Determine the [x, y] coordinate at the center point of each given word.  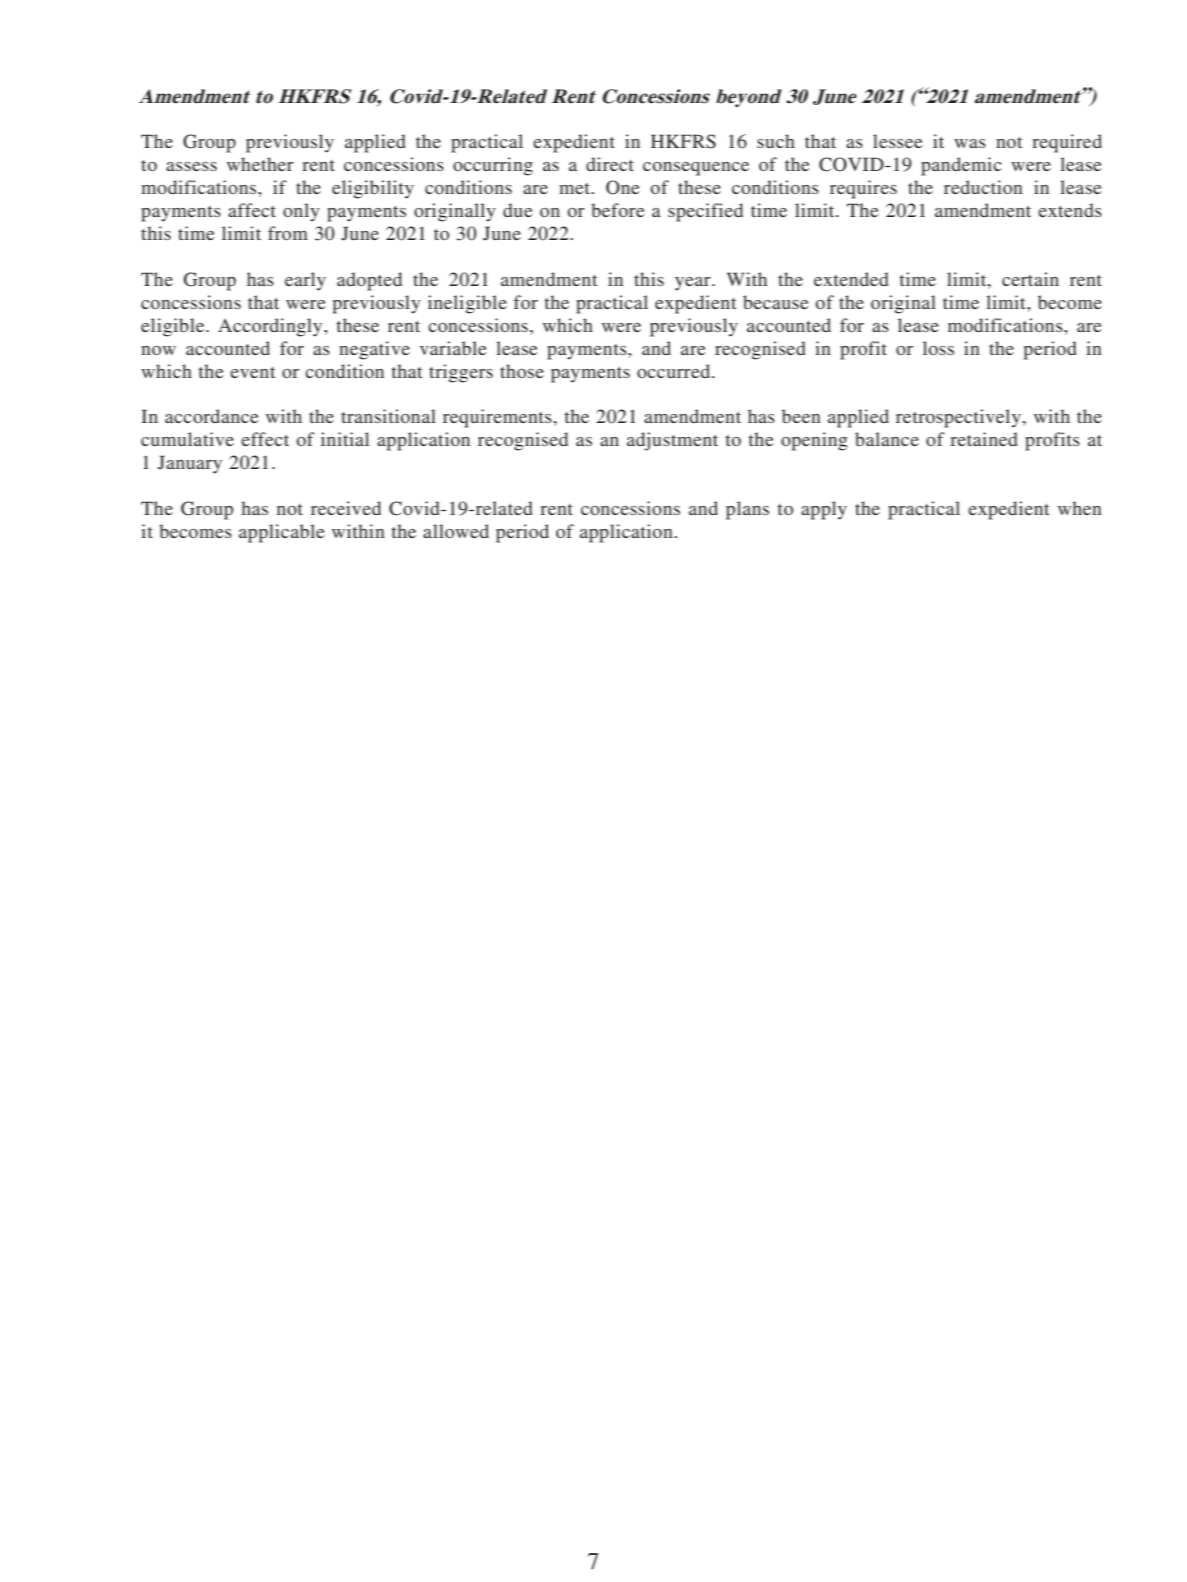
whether [260, 164]
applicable [282, 533]
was [970, 143]
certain [1030, 279]
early [305, 281]
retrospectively [958, 418]
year [694, 284]
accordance [212, 416]
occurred [675, 371]
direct [610, 164]
